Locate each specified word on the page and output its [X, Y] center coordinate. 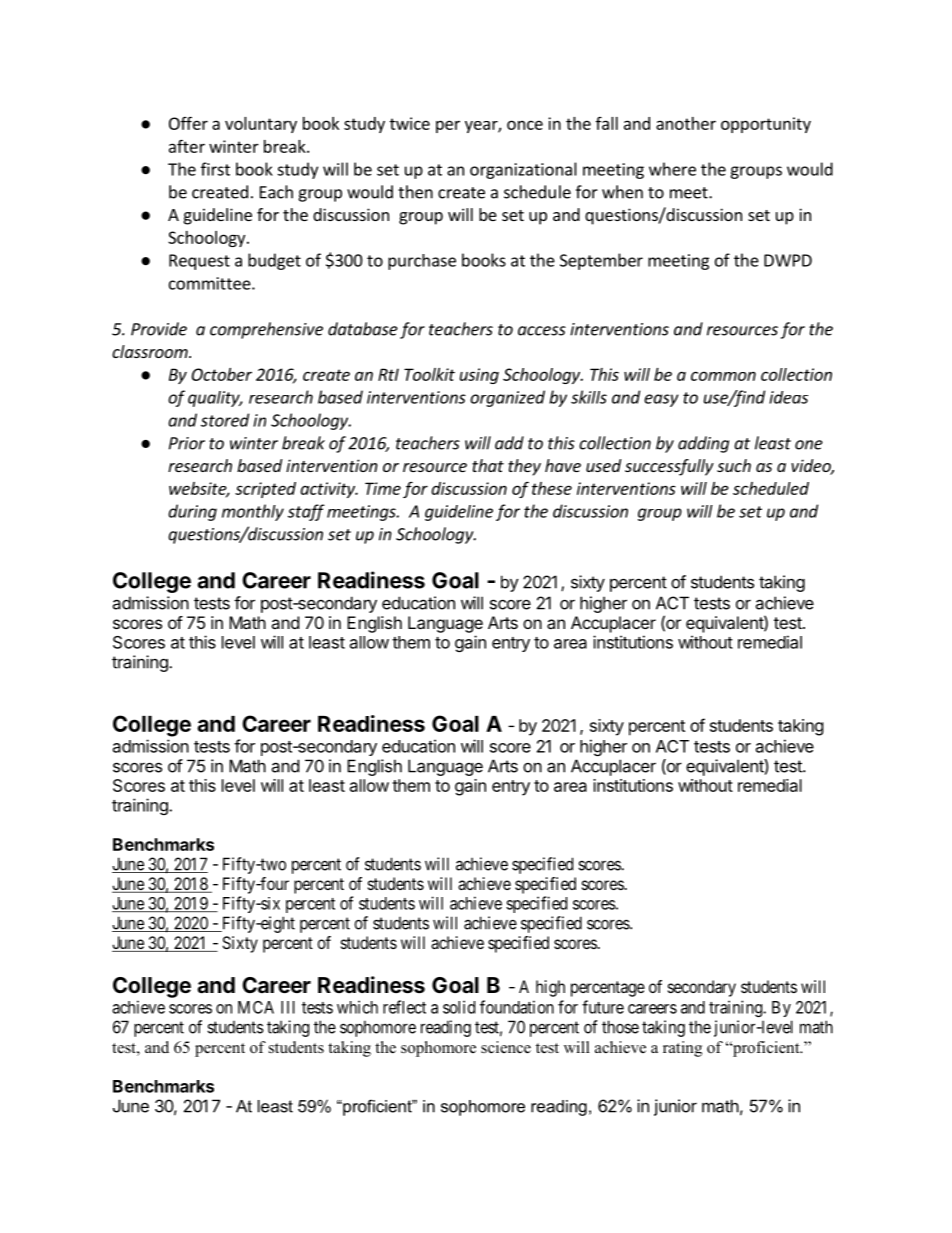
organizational [523, 170]
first [215, 169]
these [552, 488]
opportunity [766, 125]
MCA [256, 1007]
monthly [253, 512]
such [734, 465]
